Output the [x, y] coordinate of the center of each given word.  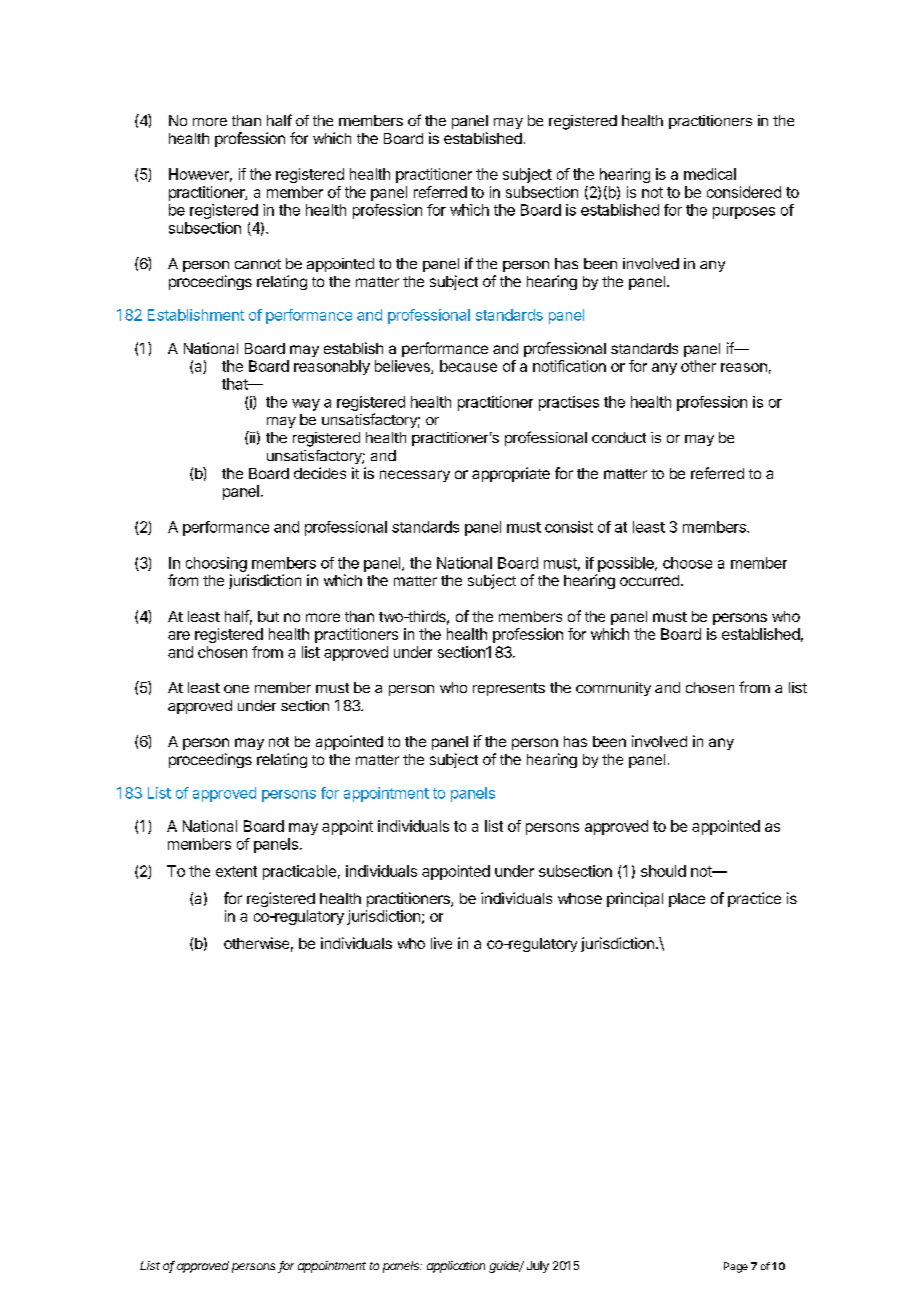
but [268, 616]
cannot [258, 264]
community [613, 689]
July [538, 1267]
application [456, 1267]
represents [509, 689]
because [468, 366]
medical [710, 174]
